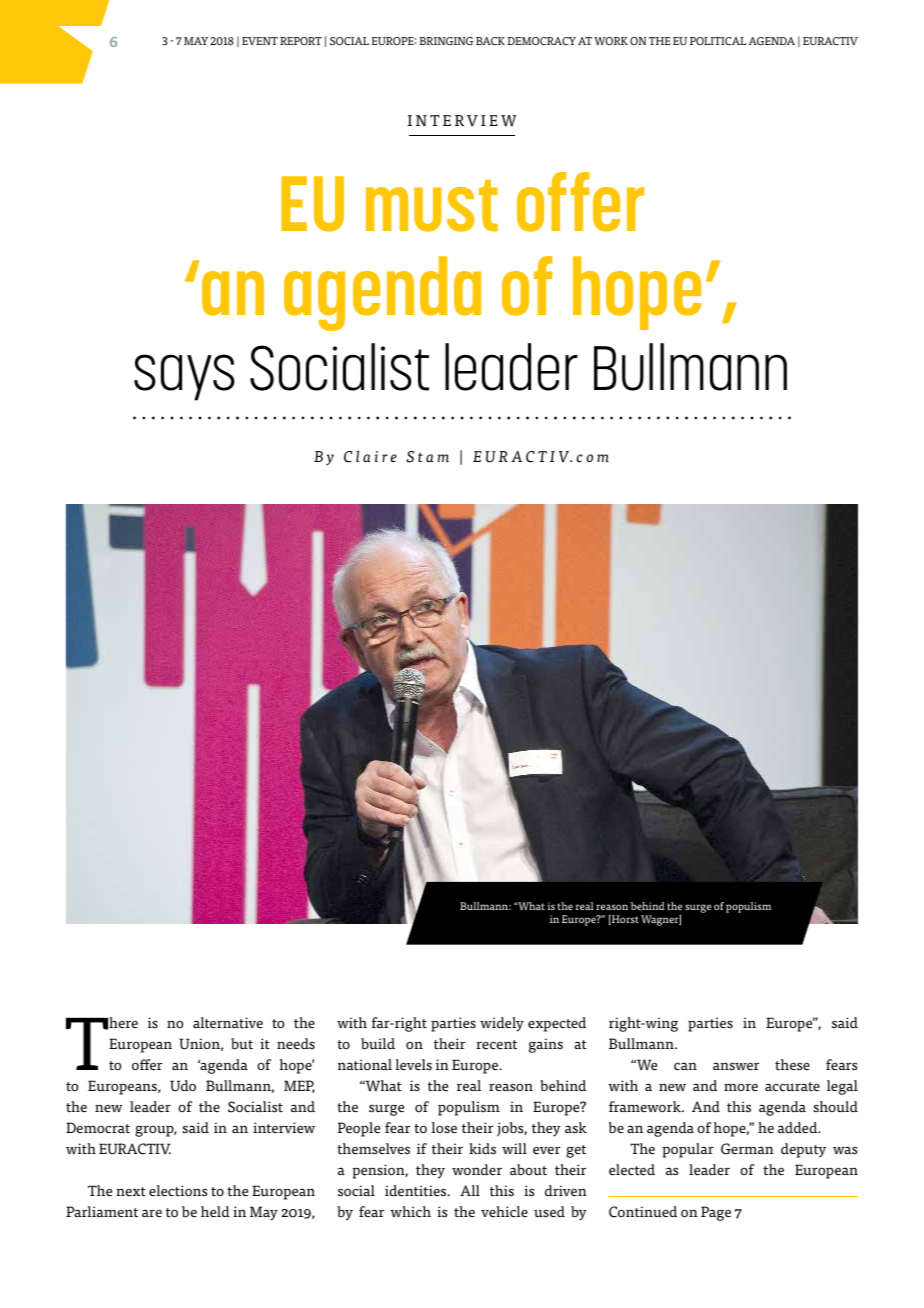  I want to click on EVENT, so click(260, 41).
